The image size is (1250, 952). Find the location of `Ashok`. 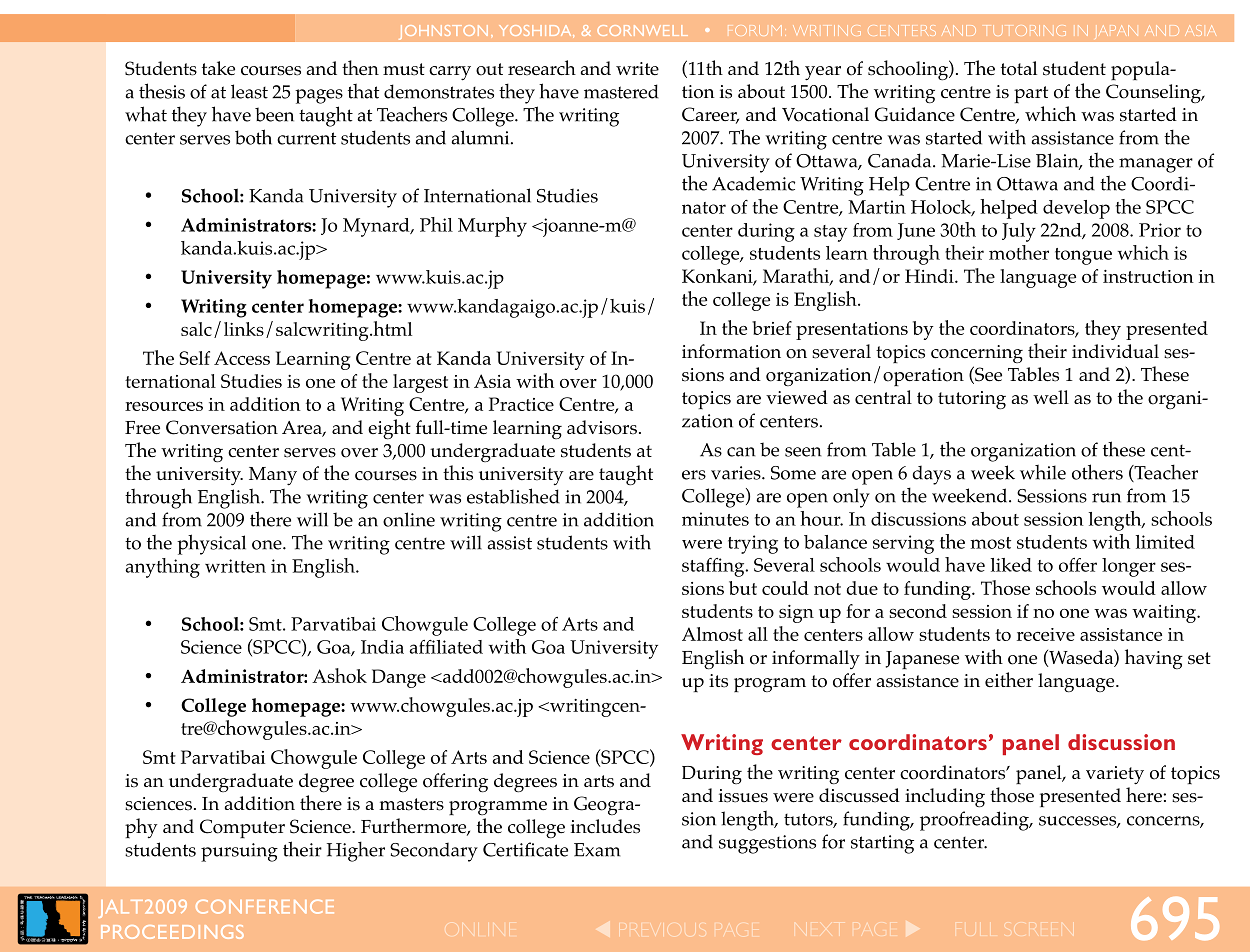

Ashok is located at coordinates (339, 675).
